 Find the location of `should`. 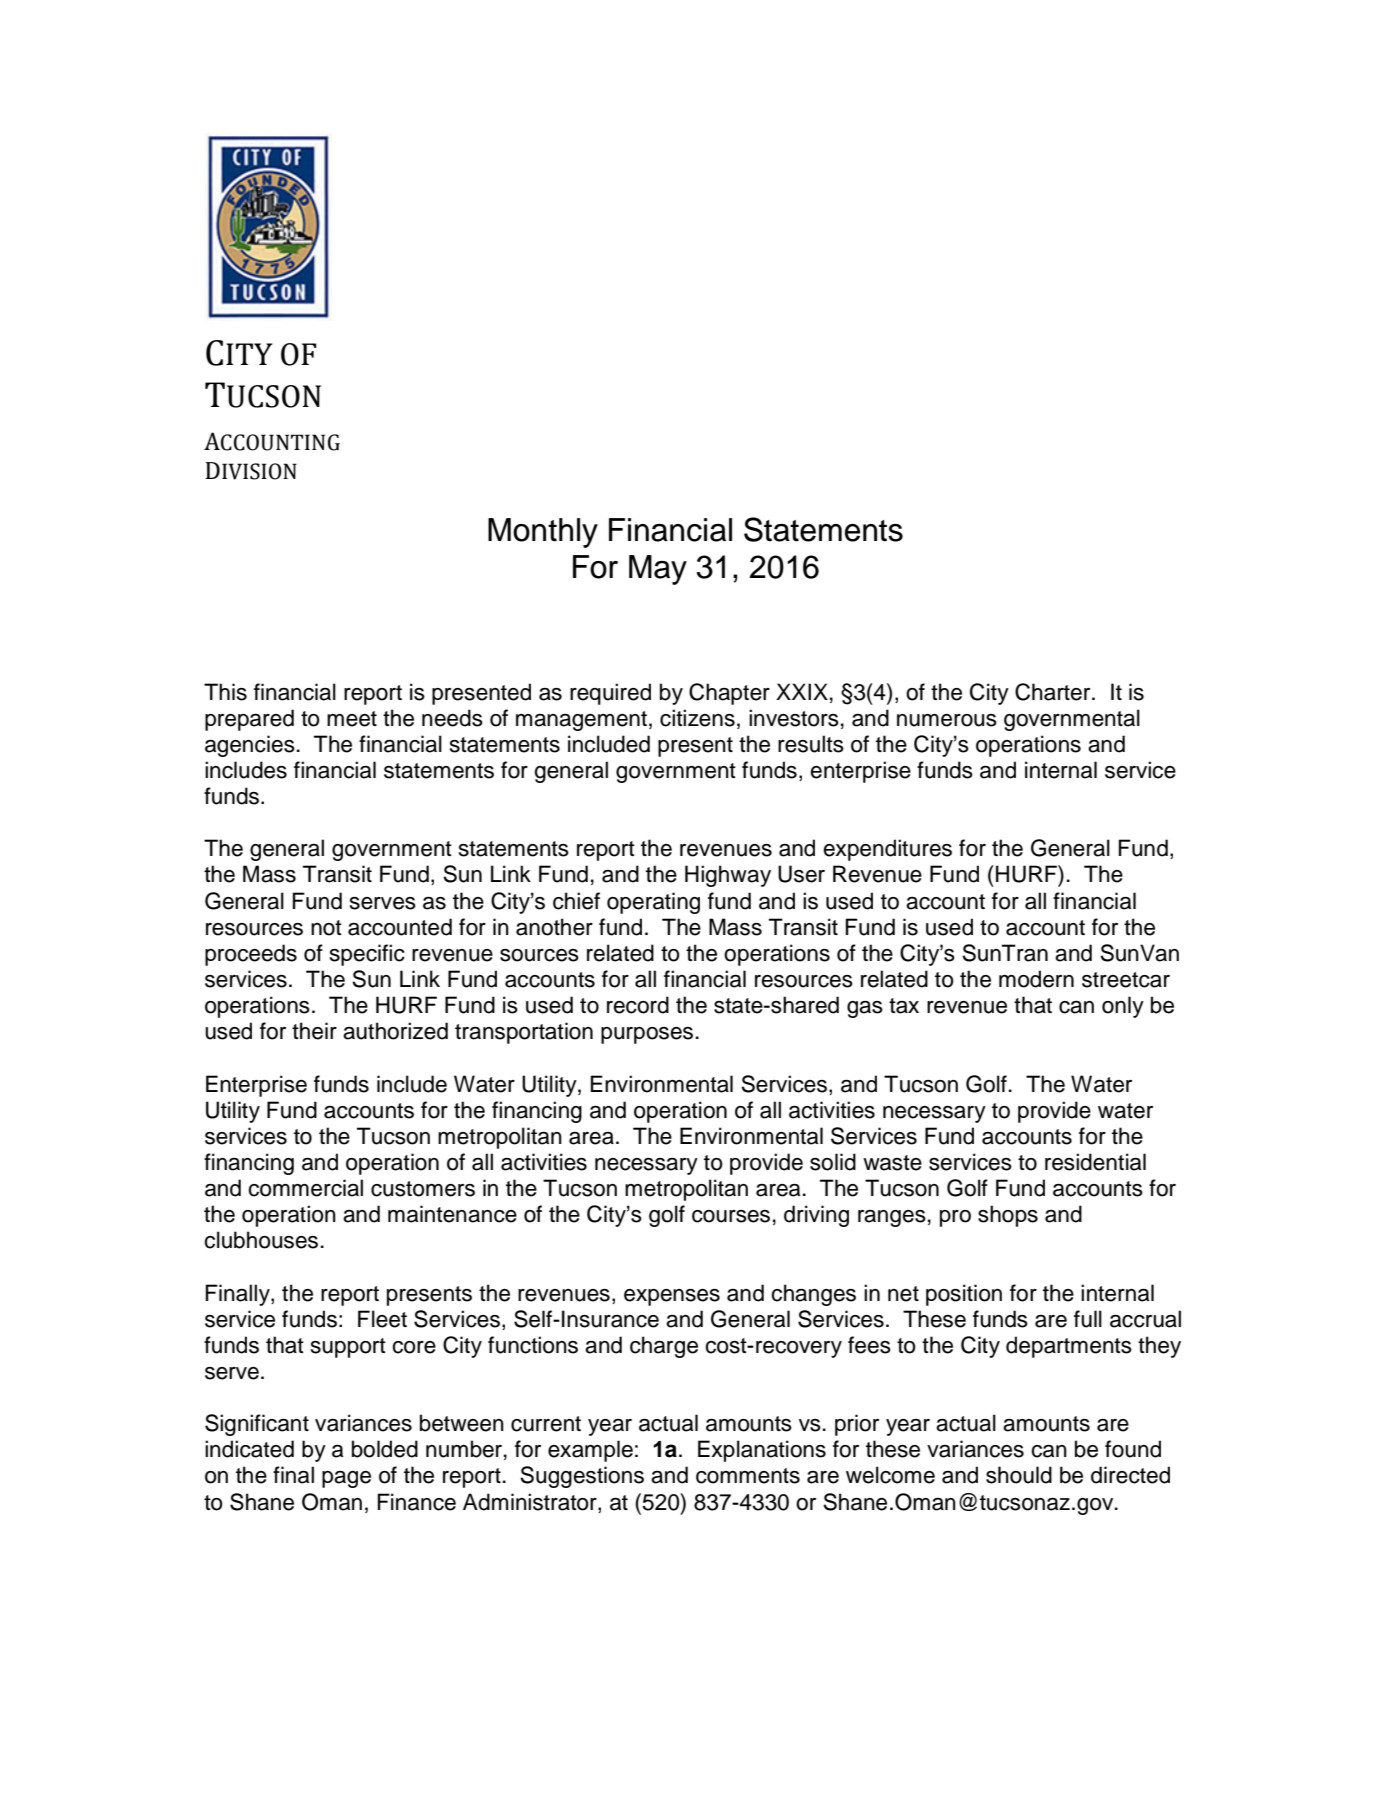

should is located at coordinates (1019, 1475).
